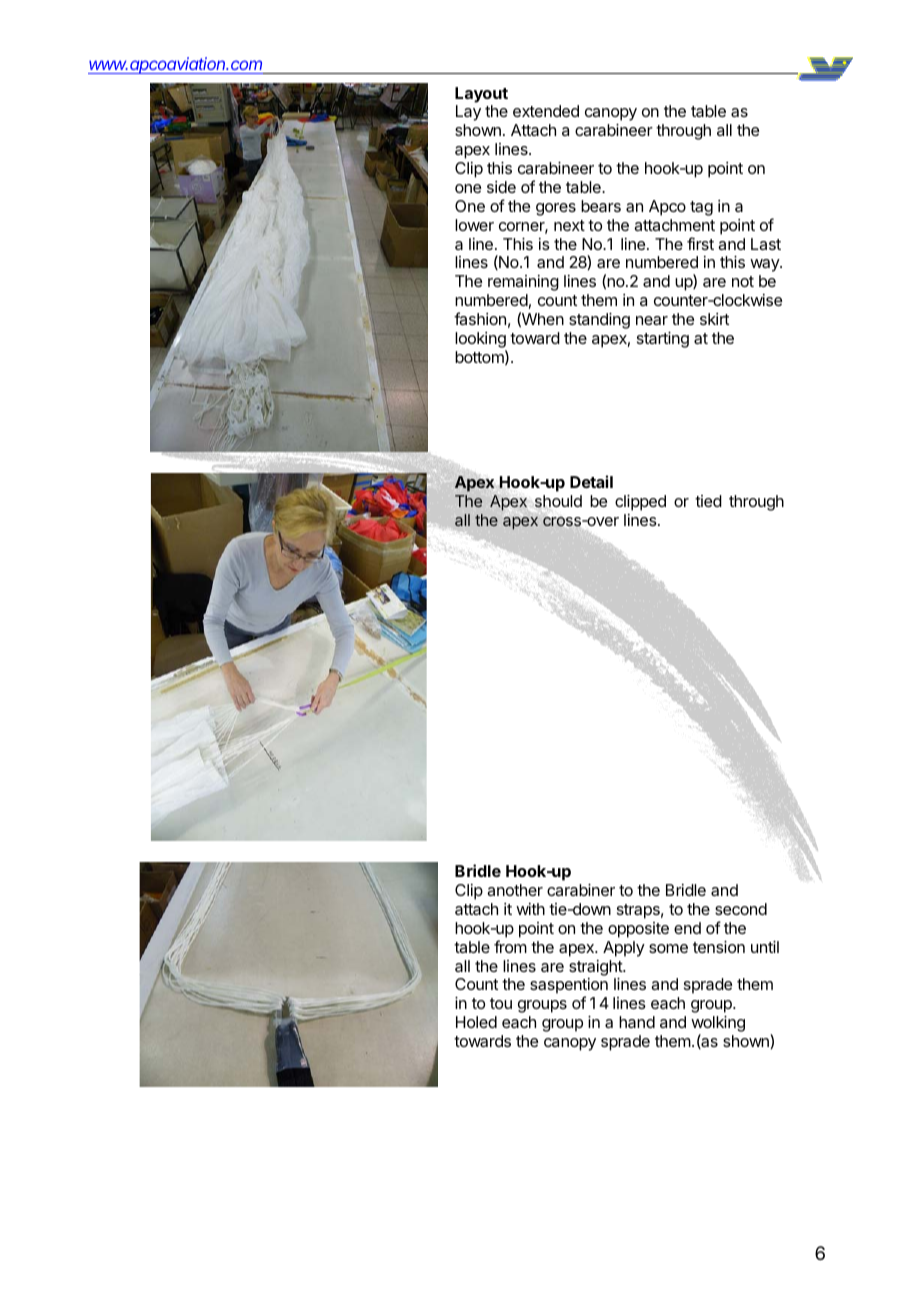 The height and width of the image is (1308, 924). What do you see at coordinates (557, 502) in the image?
I see `should` at bounding box center [557, 502].
